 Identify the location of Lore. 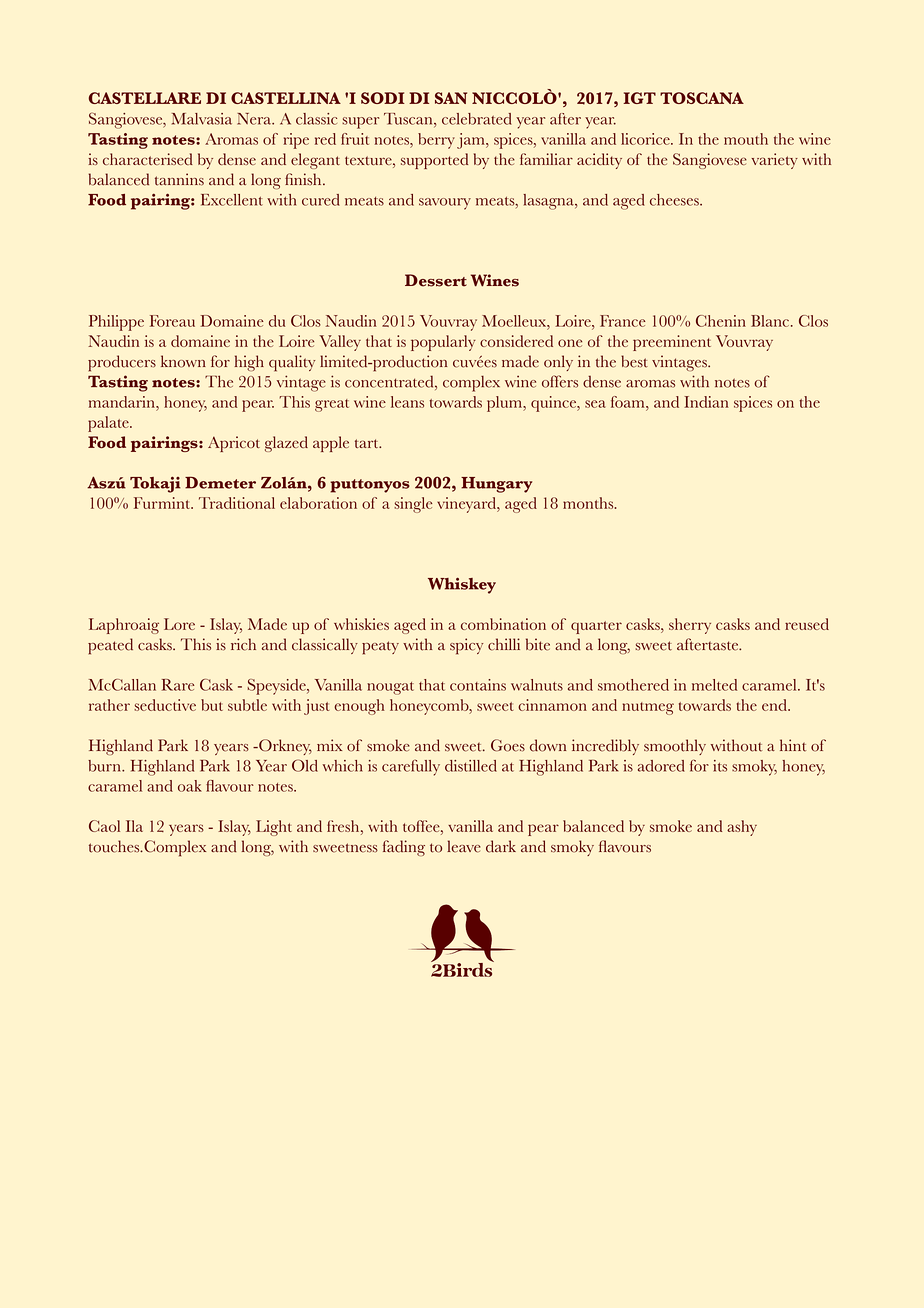
(179, 624).
